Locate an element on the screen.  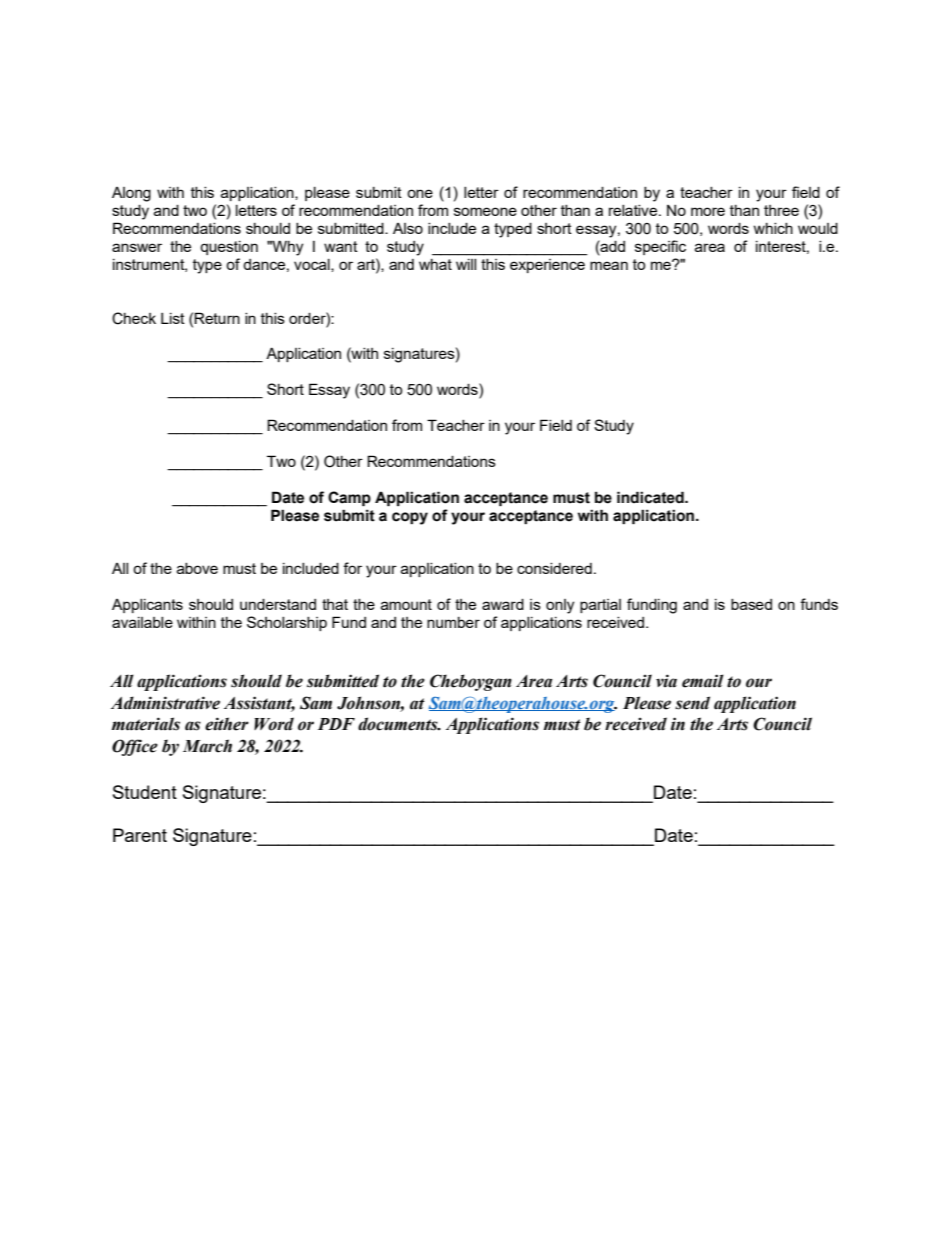
email is located at coordinates (703, 681).
